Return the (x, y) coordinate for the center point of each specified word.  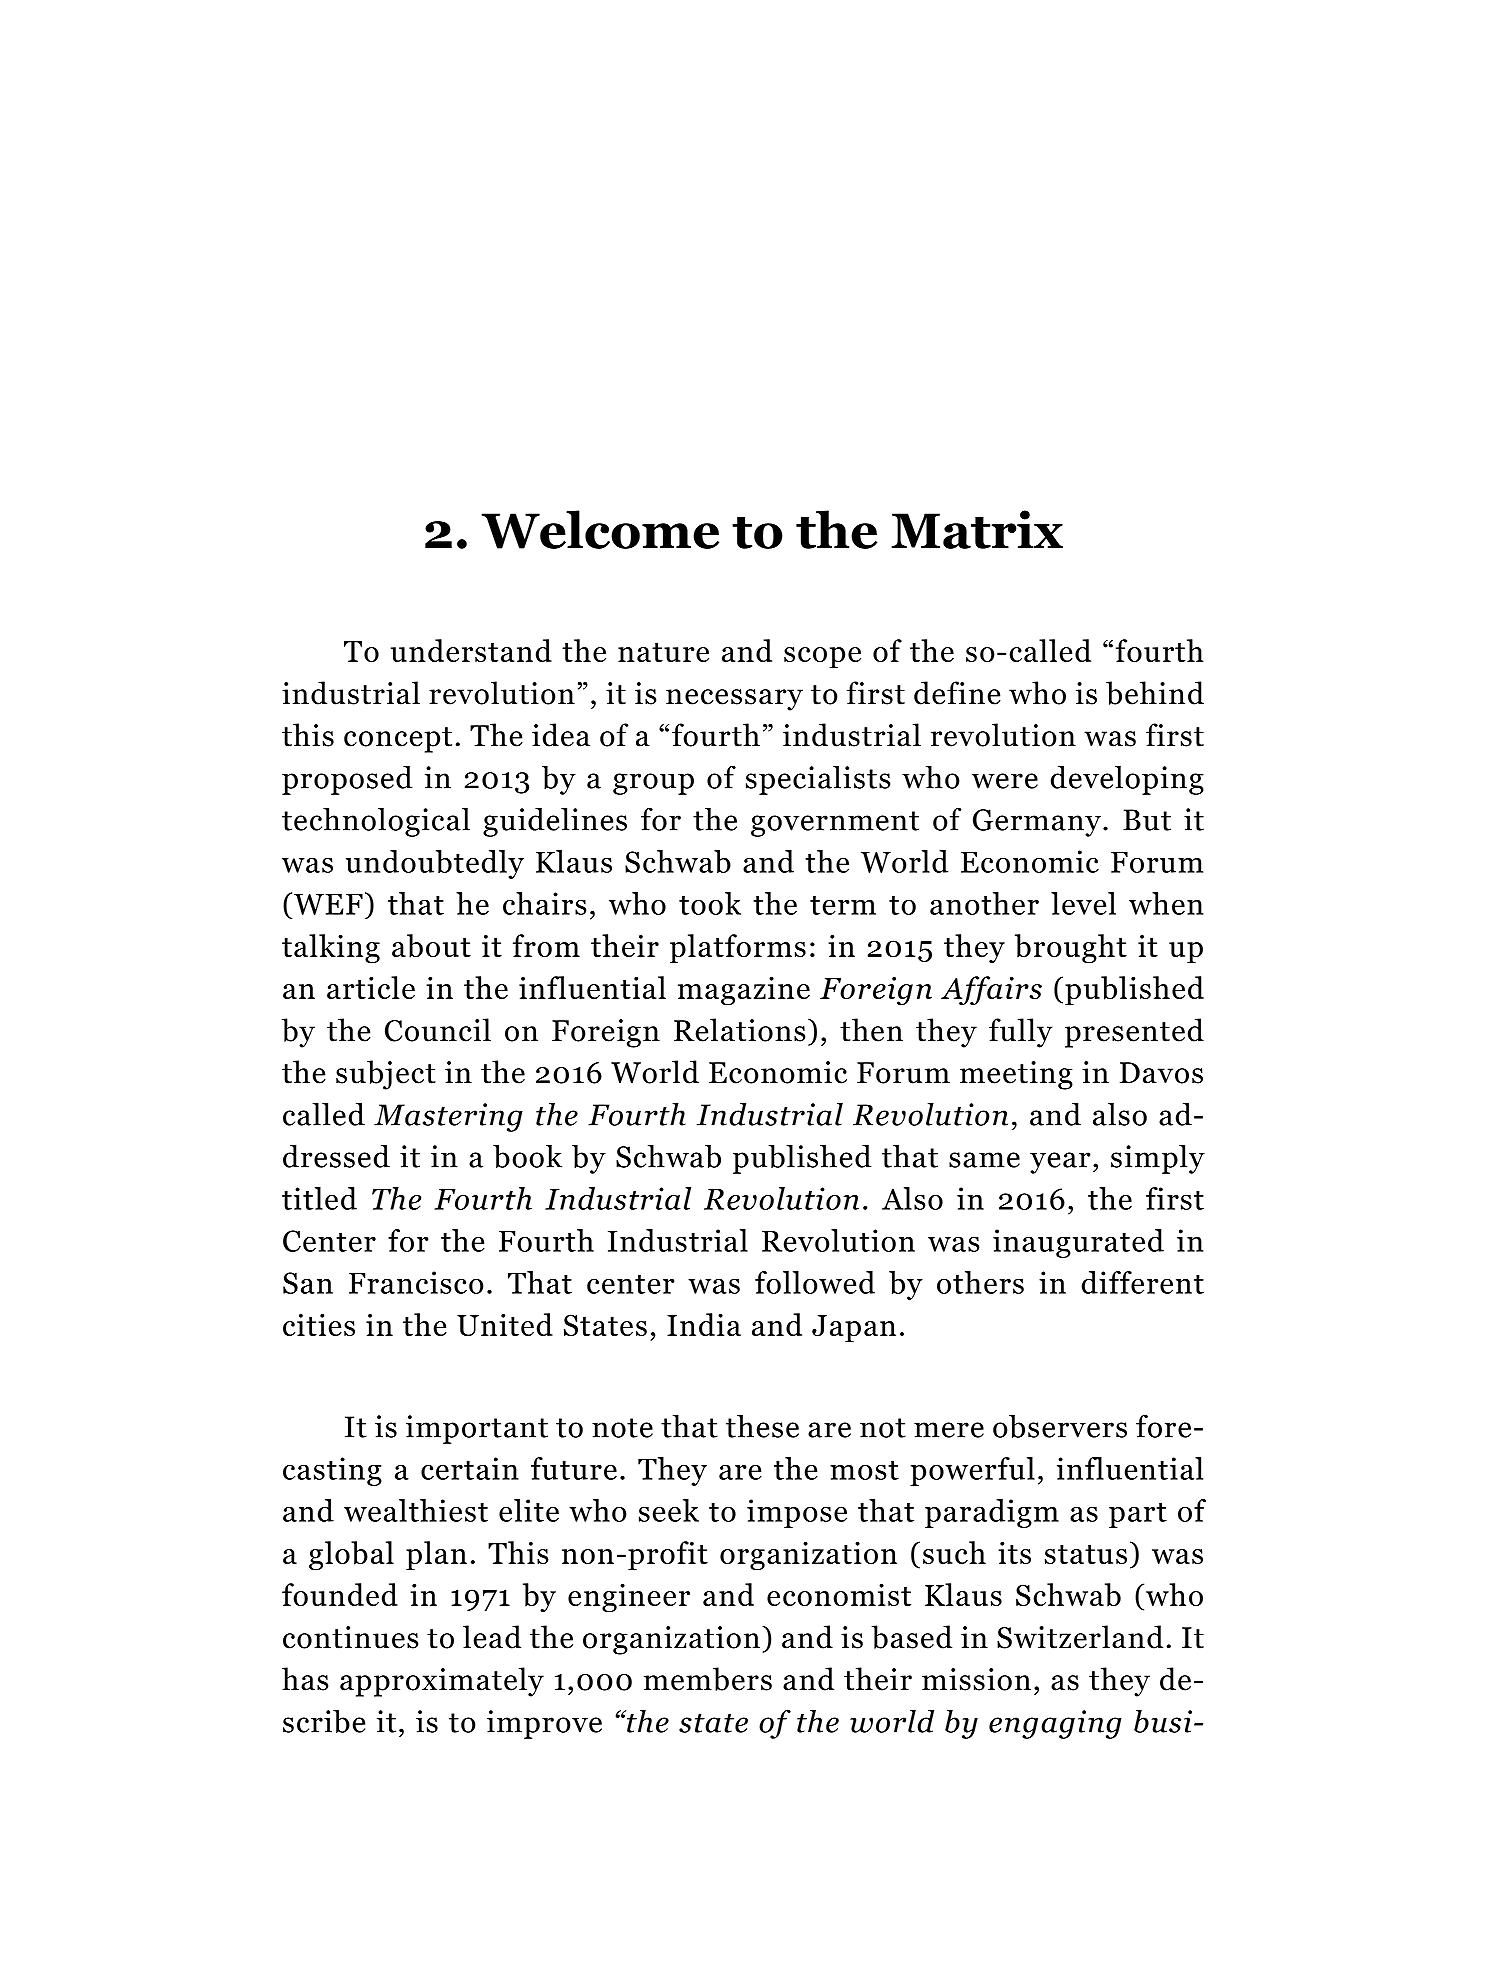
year (1060, 1163)
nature (663, 652)
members (708, 1679)
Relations (739, 1030)
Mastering (448, 1117)
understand (471, 650)
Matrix (977, 529)
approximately (442, 1682)
